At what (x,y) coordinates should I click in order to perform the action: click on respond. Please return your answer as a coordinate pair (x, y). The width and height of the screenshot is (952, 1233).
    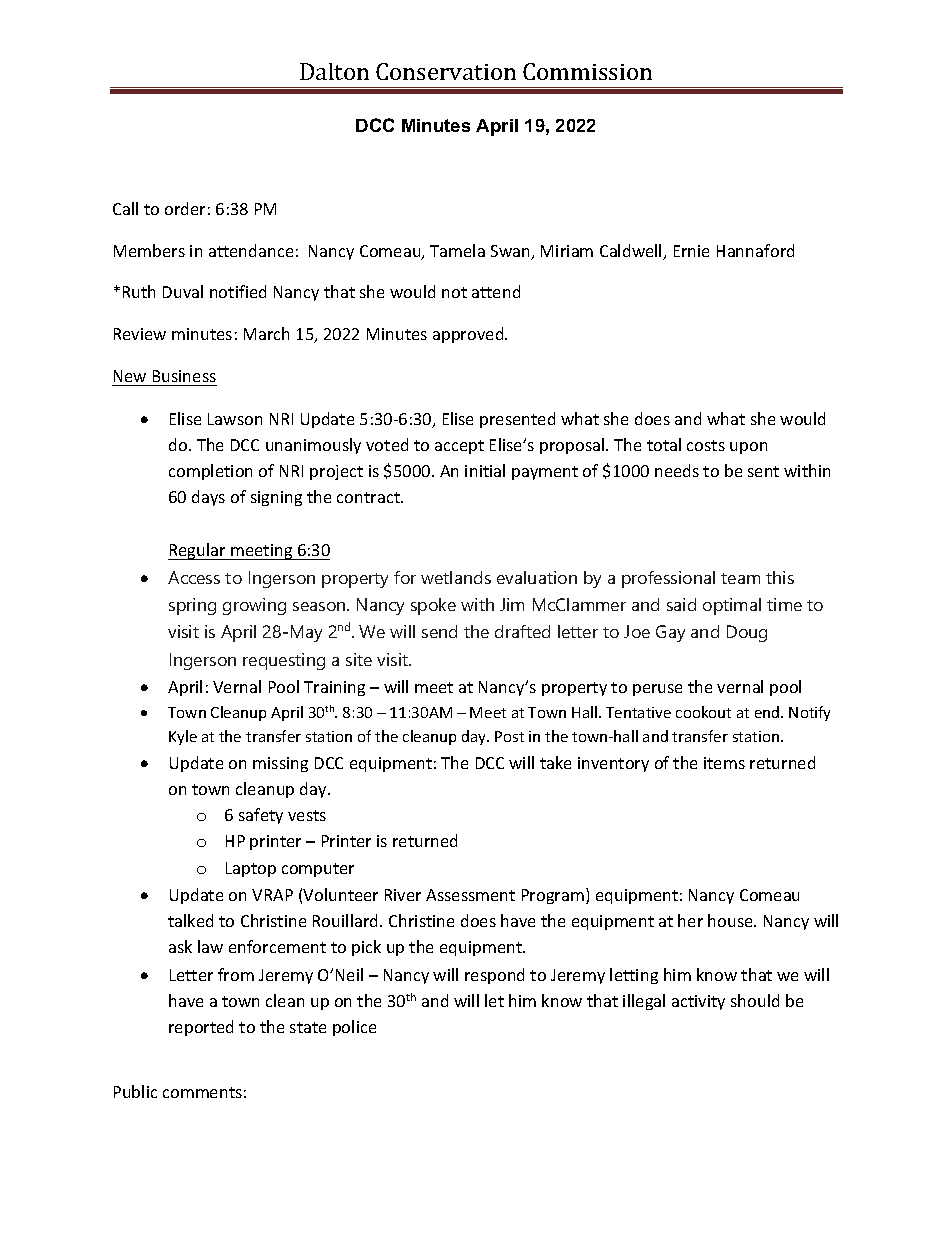
    Looking at the image, I should click on (494, 976).
